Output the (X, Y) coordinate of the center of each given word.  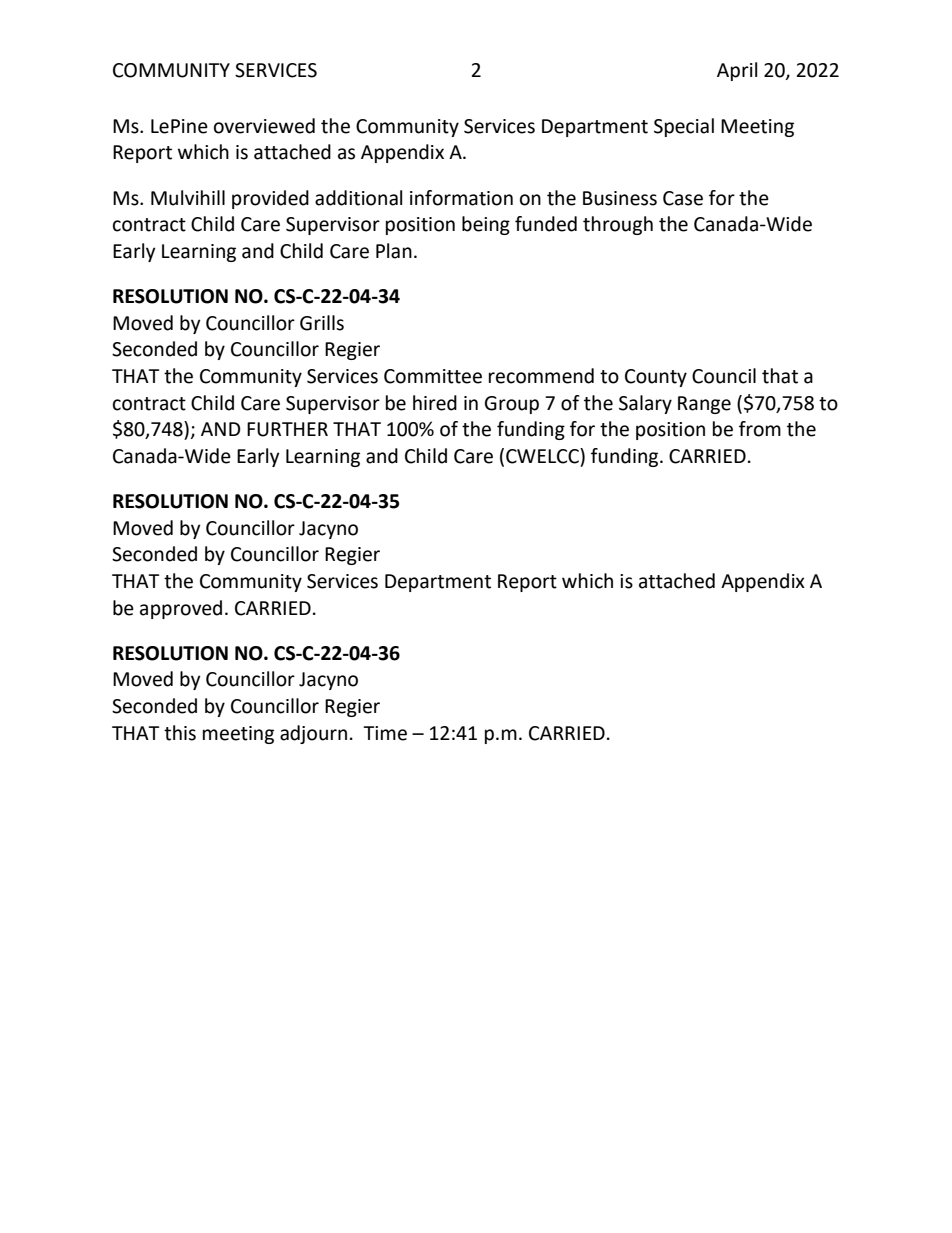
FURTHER (287, 429)
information (461, 198)
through (618, 225)
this (180, 733)
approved (181, 609)
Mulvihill (188, 198)
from (760, 429)
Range (704, 405)
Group (512, 405)
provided (270, 199)
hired (435, 403)
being (486, 225)
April (737, 71)
